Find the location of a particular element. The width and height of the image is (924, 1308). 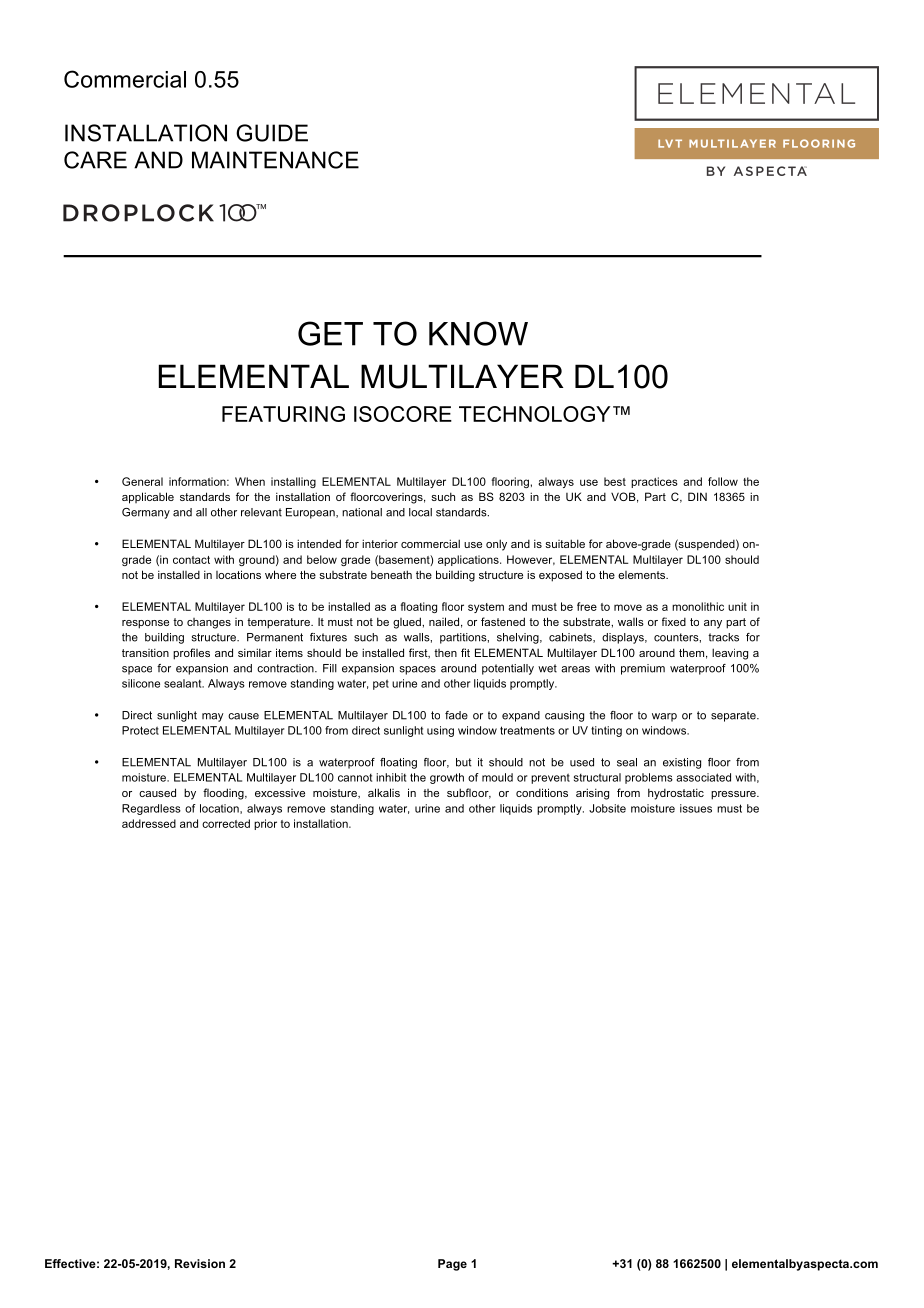

MAINTENANCE is located at coordinates (275, 160).
